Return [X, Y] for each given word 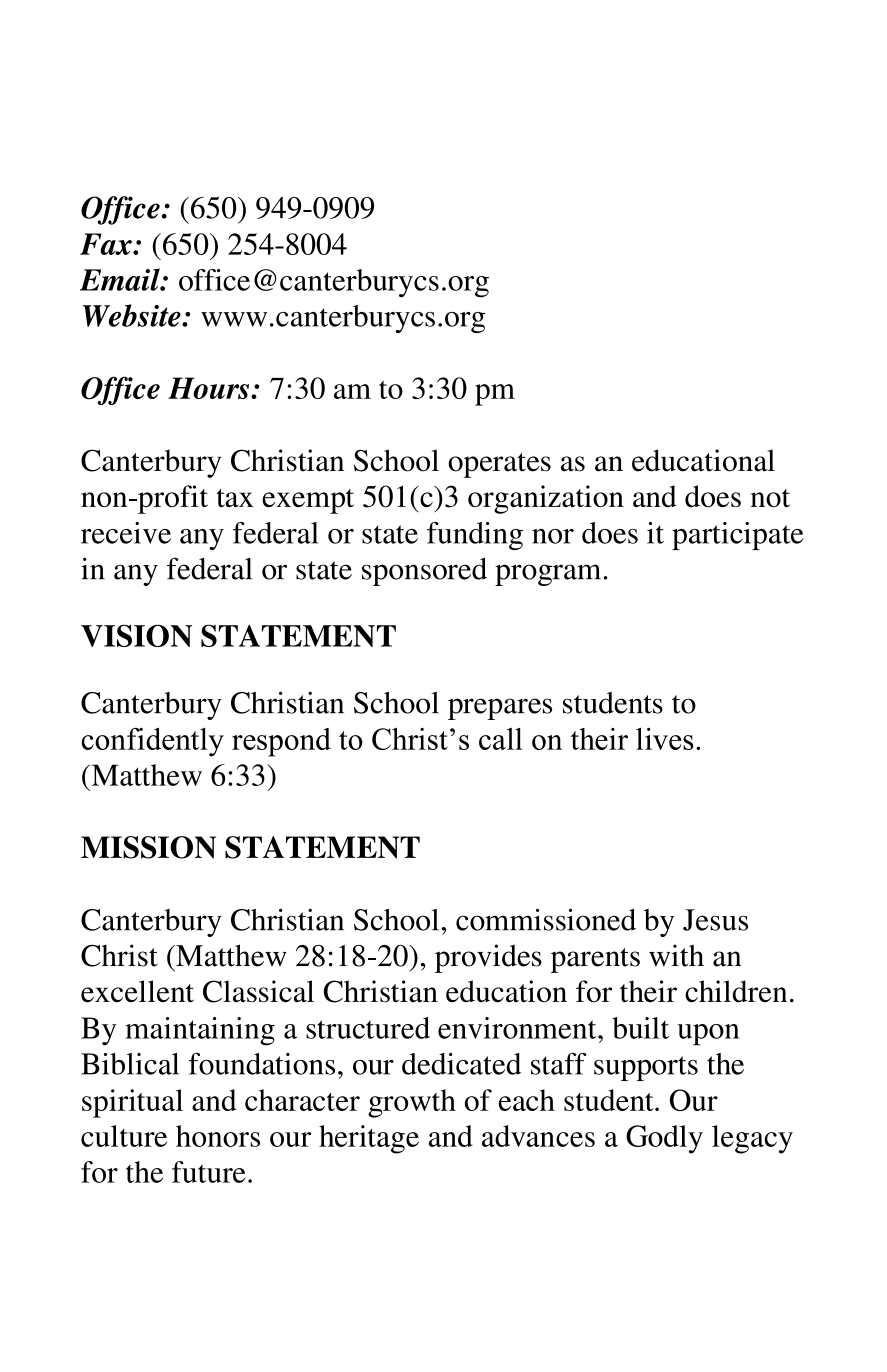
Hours [210, 388]
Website [133, 315]
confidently [152, 742]
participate [738, 536]
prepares [500, 709]
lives [665, 739]
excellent [137, 991]
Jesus [715, 920]
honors [218, 1136]
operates [499, 465]
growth [412, 1103]
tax [235, 498]
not [770, 498]
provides [488, 958]
